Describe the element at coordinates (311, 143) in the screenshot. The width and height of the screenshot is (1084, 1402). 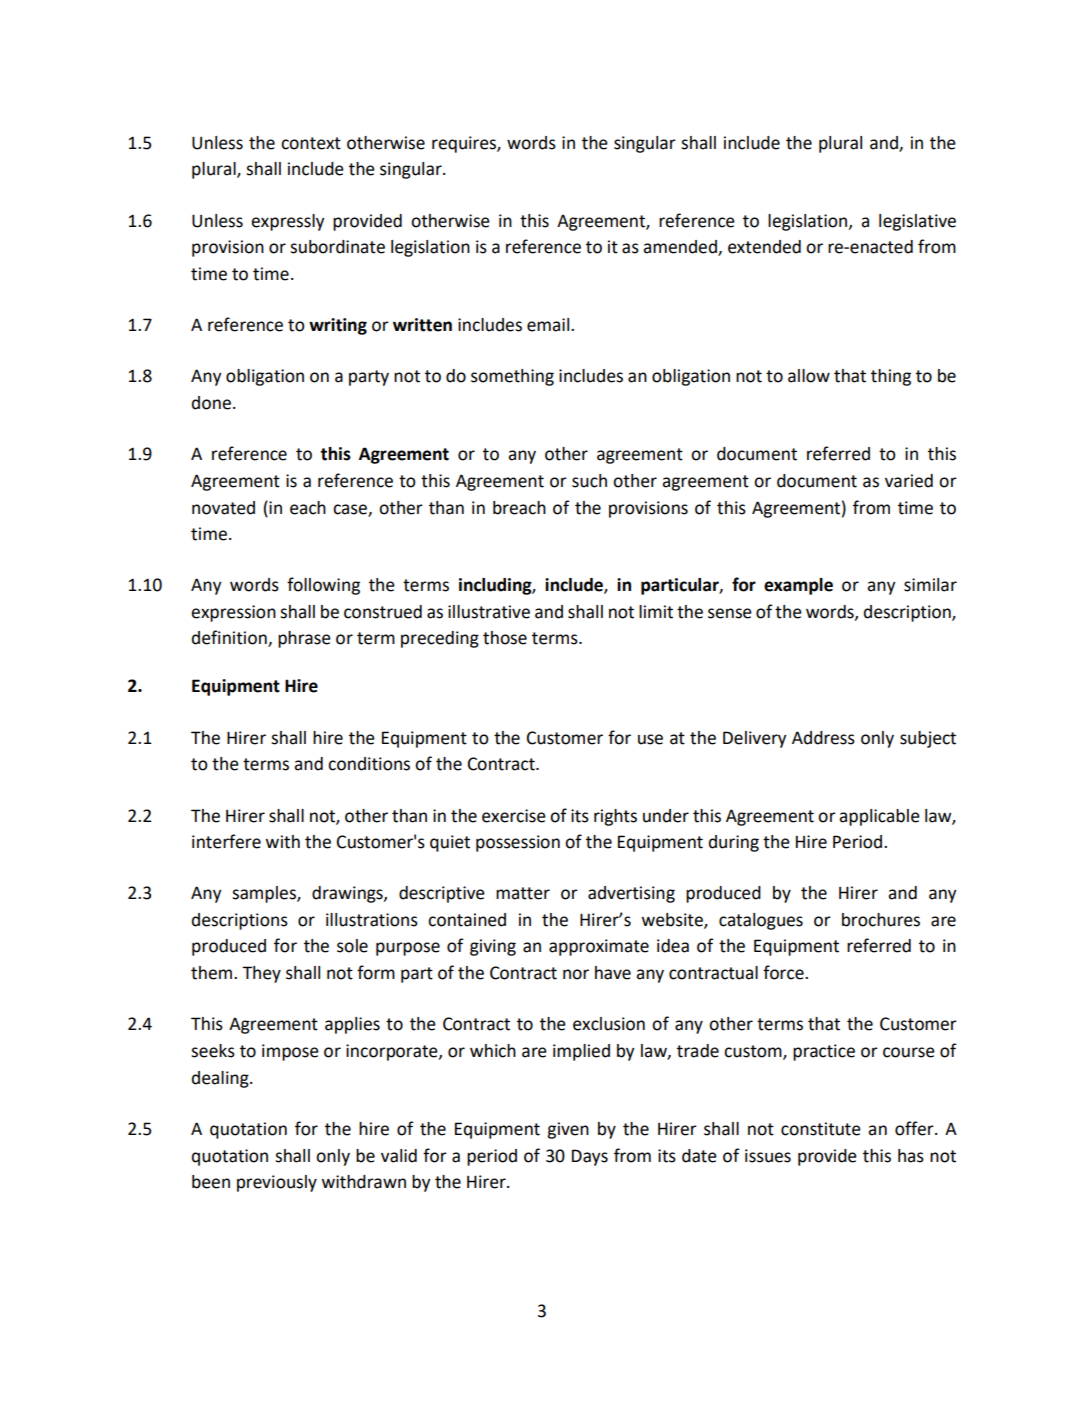
I see `context` at that location.
